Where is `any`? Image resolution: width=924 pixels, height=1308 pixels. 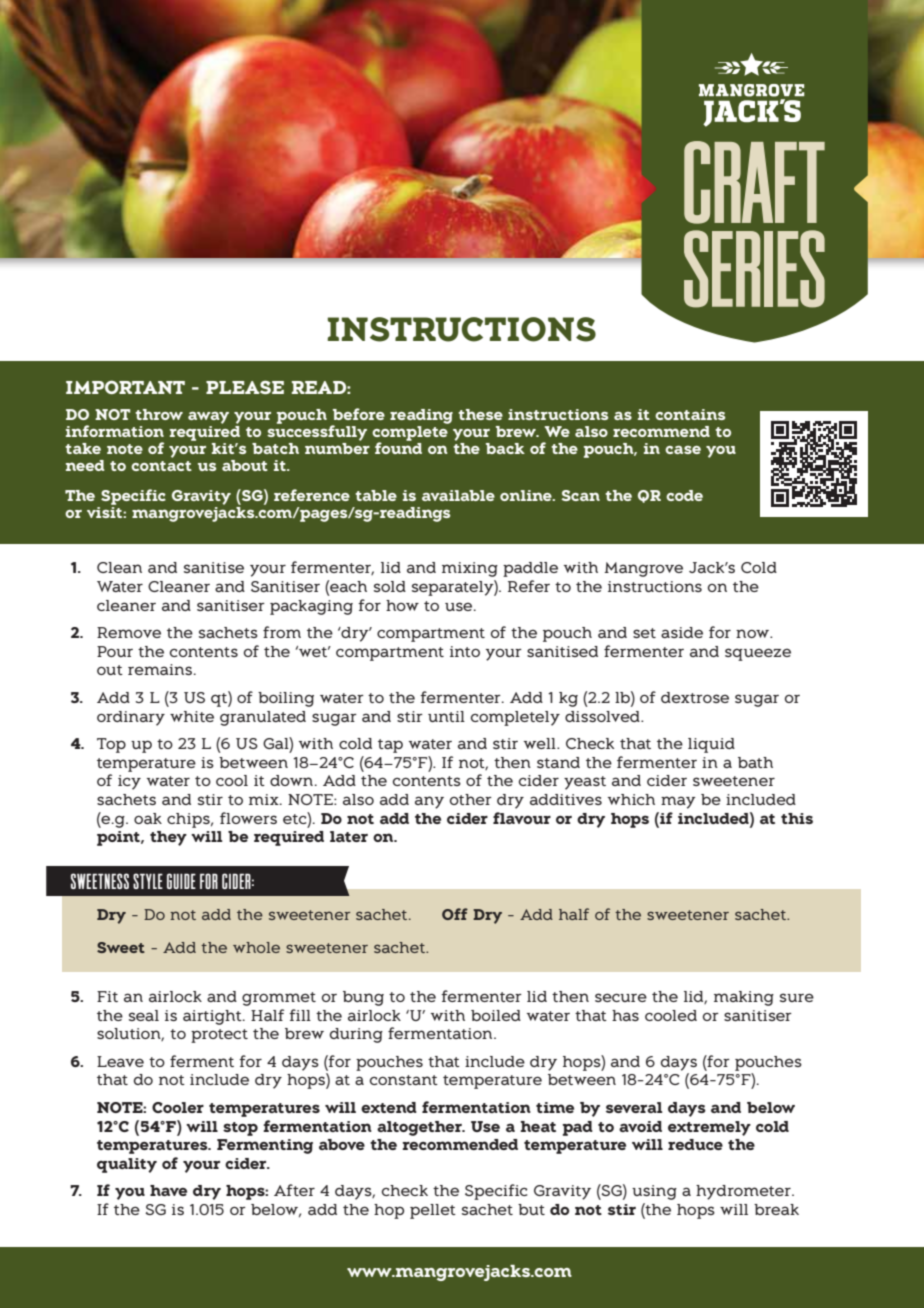
any is located at coordinates (429, 802).
